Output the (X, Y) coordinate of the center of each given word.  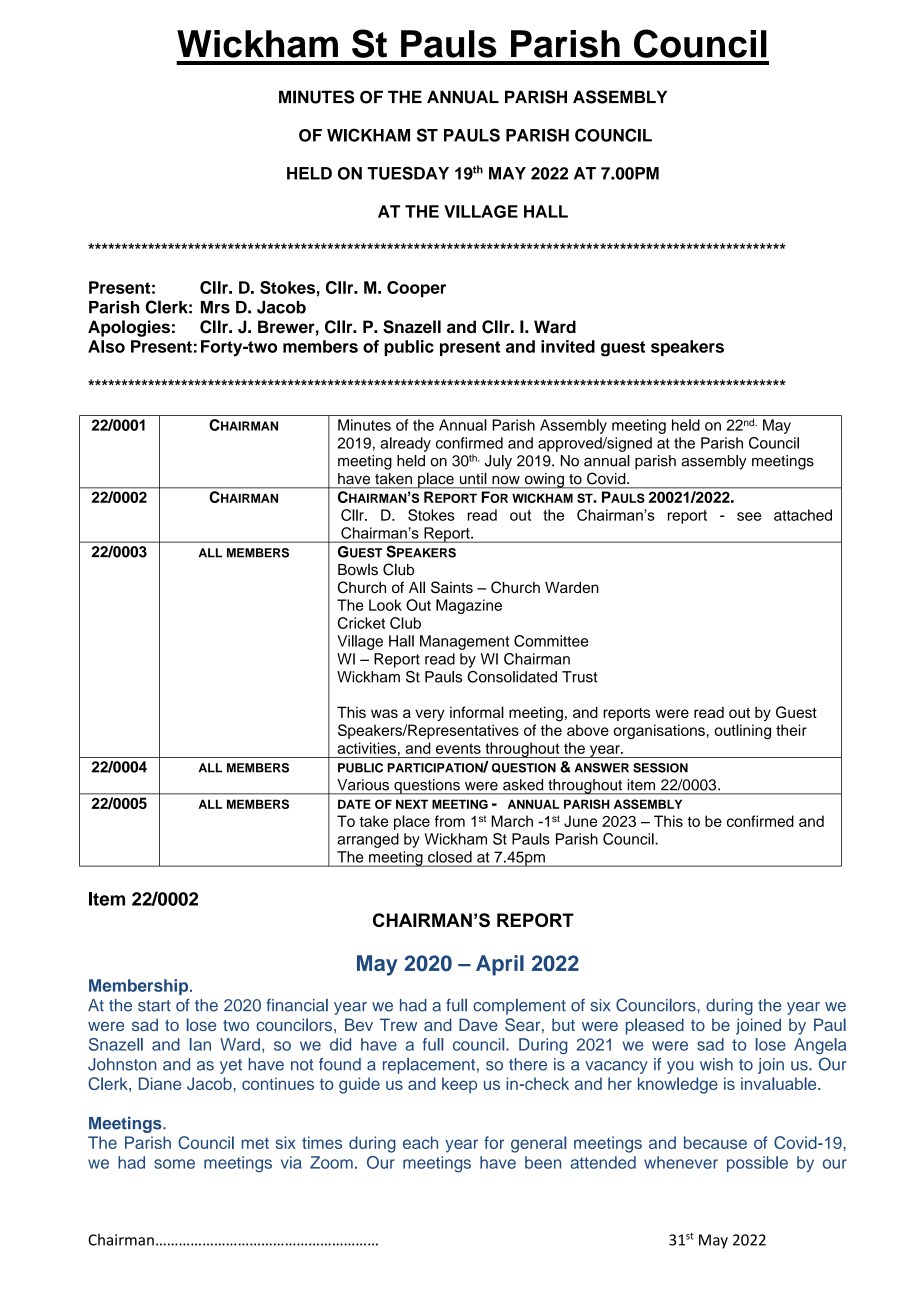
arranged (368, 840)
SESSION (660, 768)
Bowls (358, 570)
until (473, 478)
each (420, 1142)
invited (568, 346)
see (749, 516)
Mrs (215, 307)
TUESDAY (408, 173)
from (450, 821)
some (174, 1164)
